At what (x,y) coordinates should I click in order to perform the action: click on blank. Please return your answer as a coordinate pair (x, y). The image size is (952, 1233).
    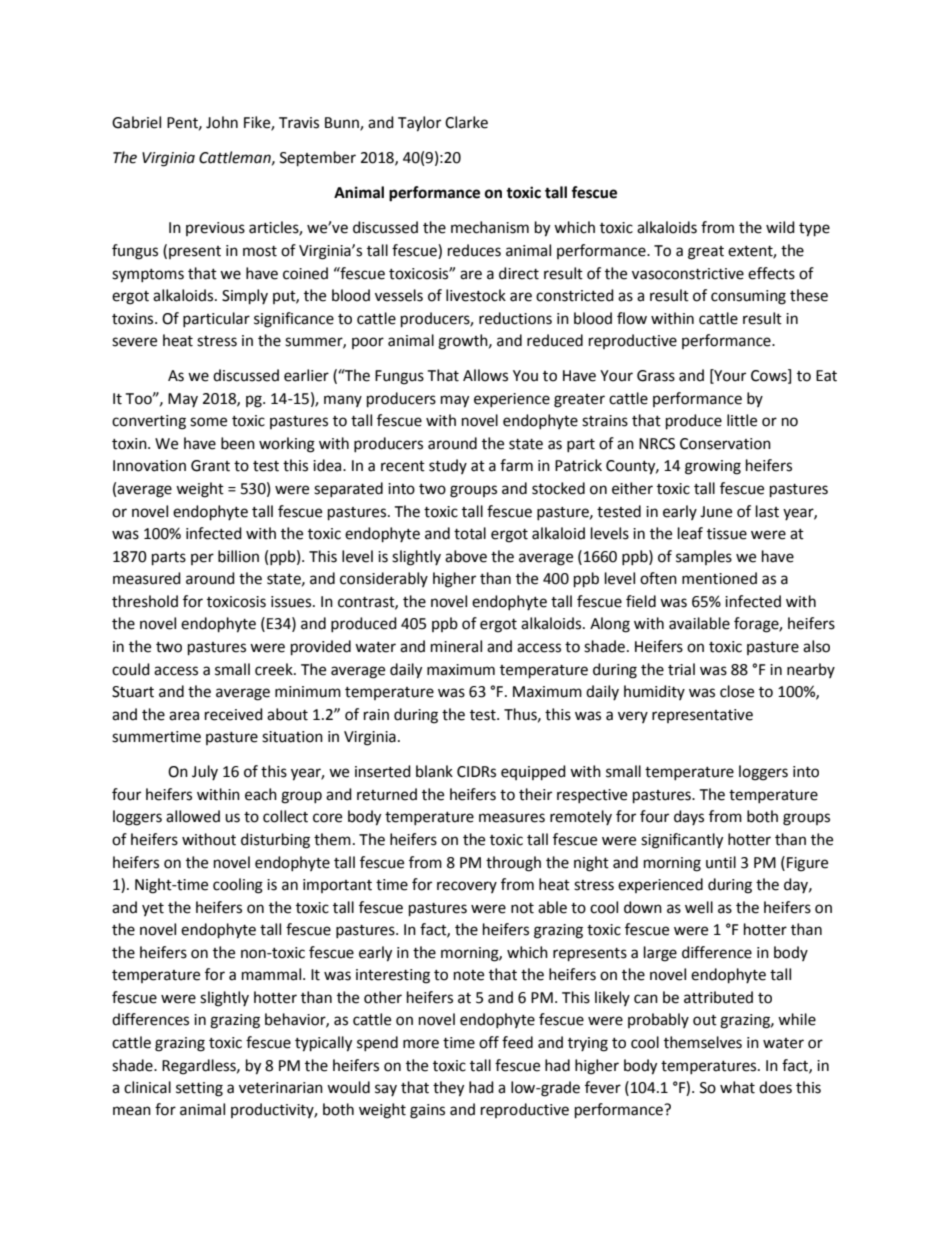
    Looking at the image, I should click on (434, 771).
